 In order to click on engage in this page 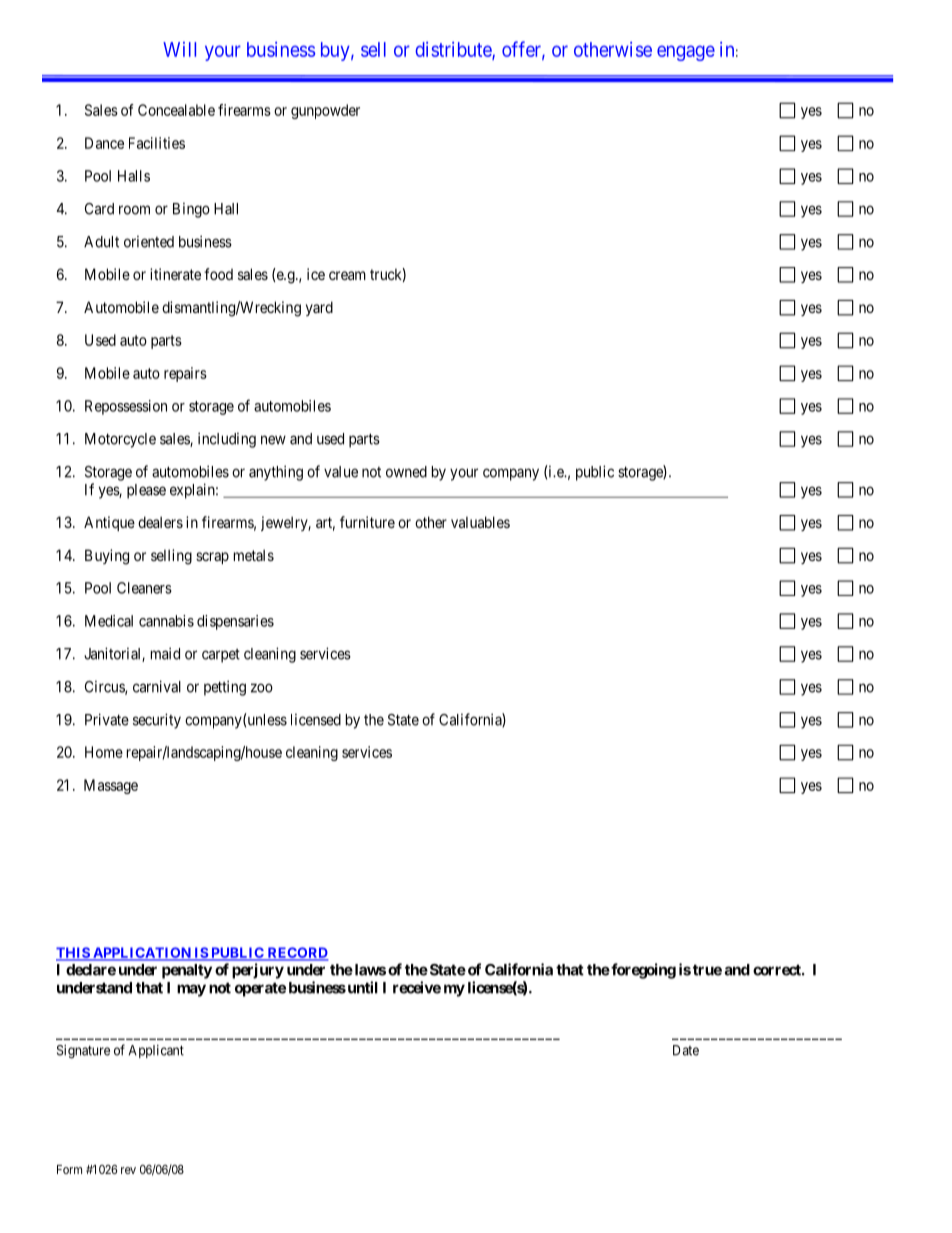, I will do `click(686, 53)`.
